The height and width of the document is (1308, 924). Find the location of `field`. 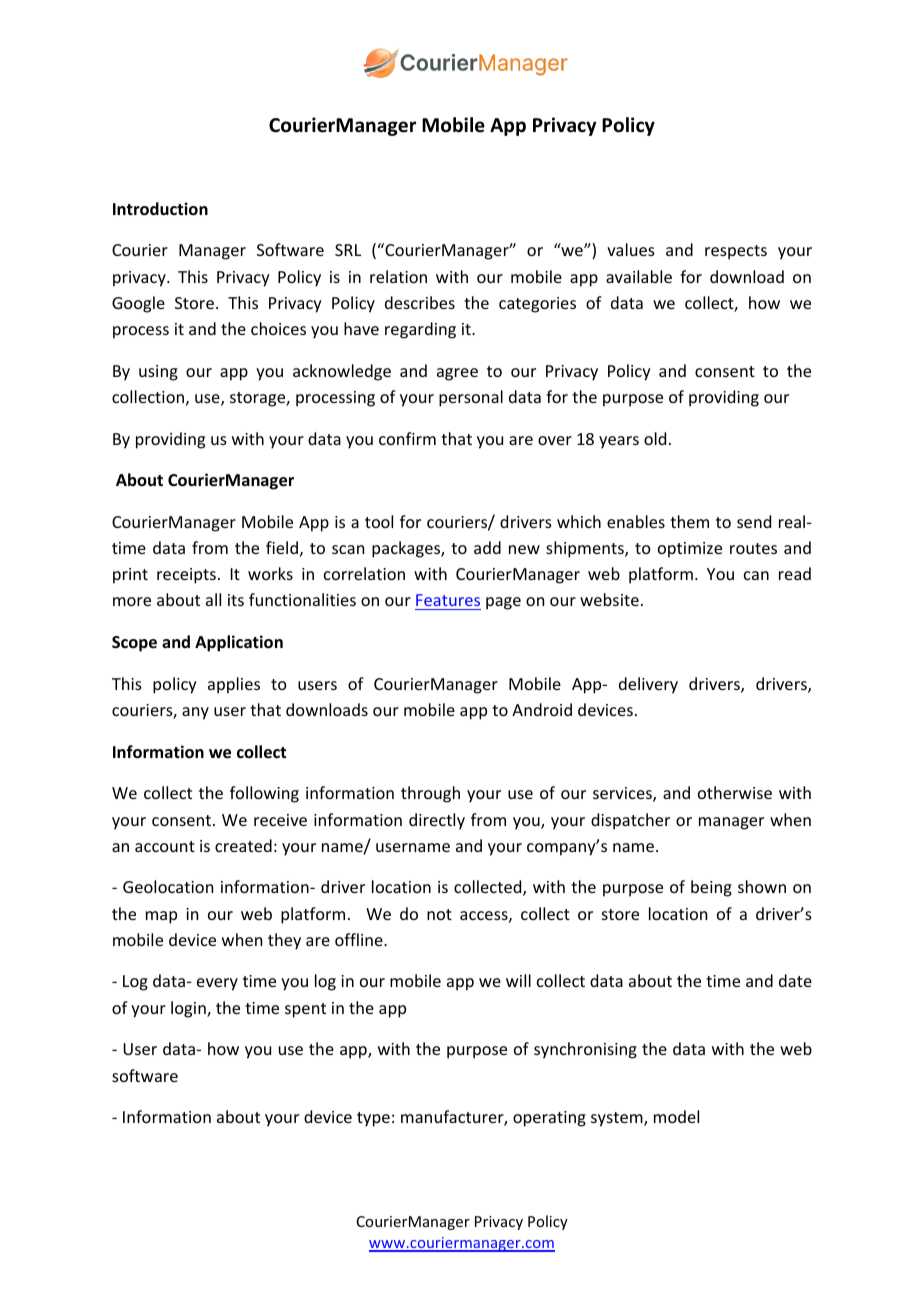

field is located at coordinates (282, 547).
